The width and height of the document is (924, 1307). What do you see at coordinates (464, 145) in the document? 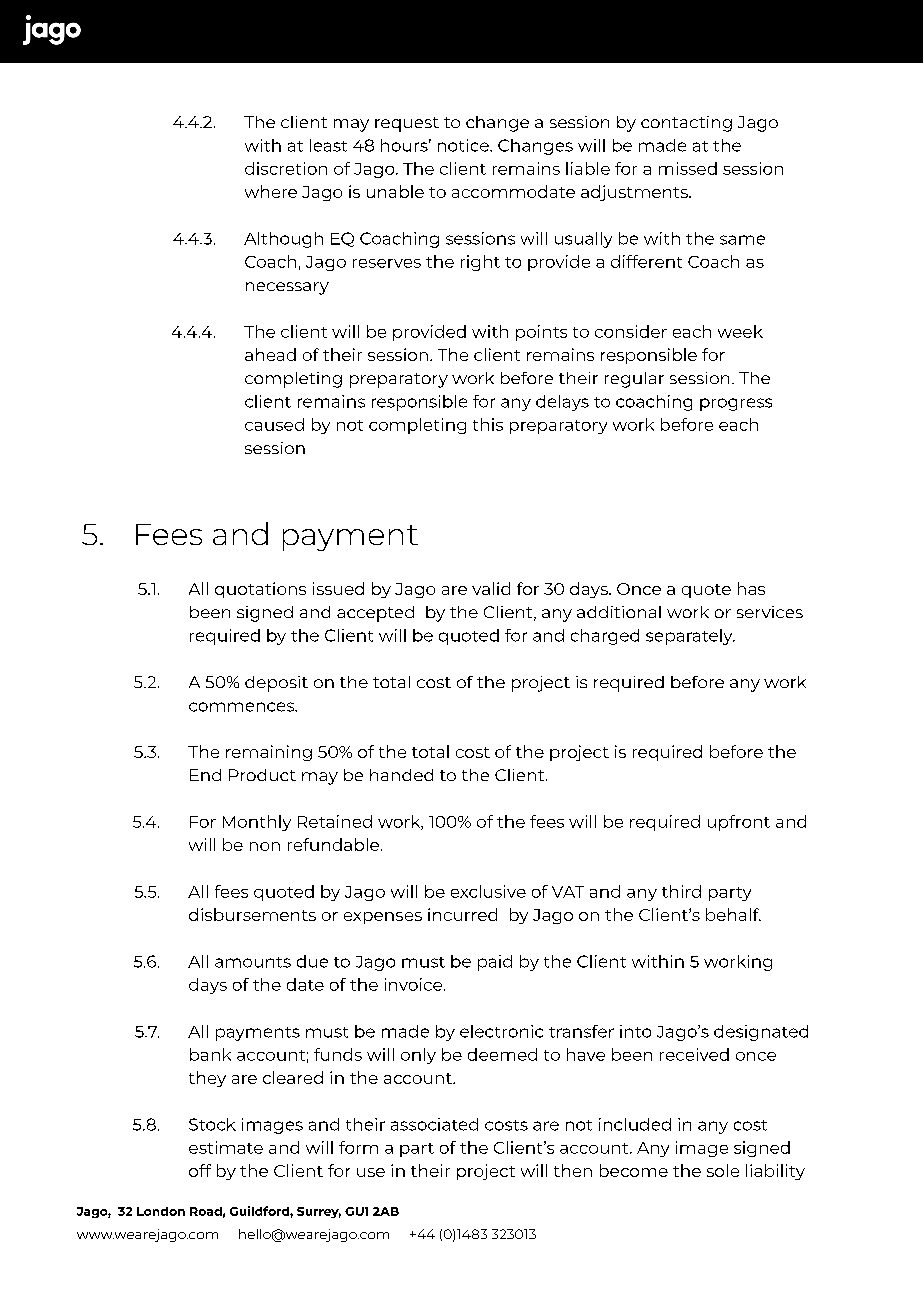
I see `notice` at bounding box center [464, 145].
